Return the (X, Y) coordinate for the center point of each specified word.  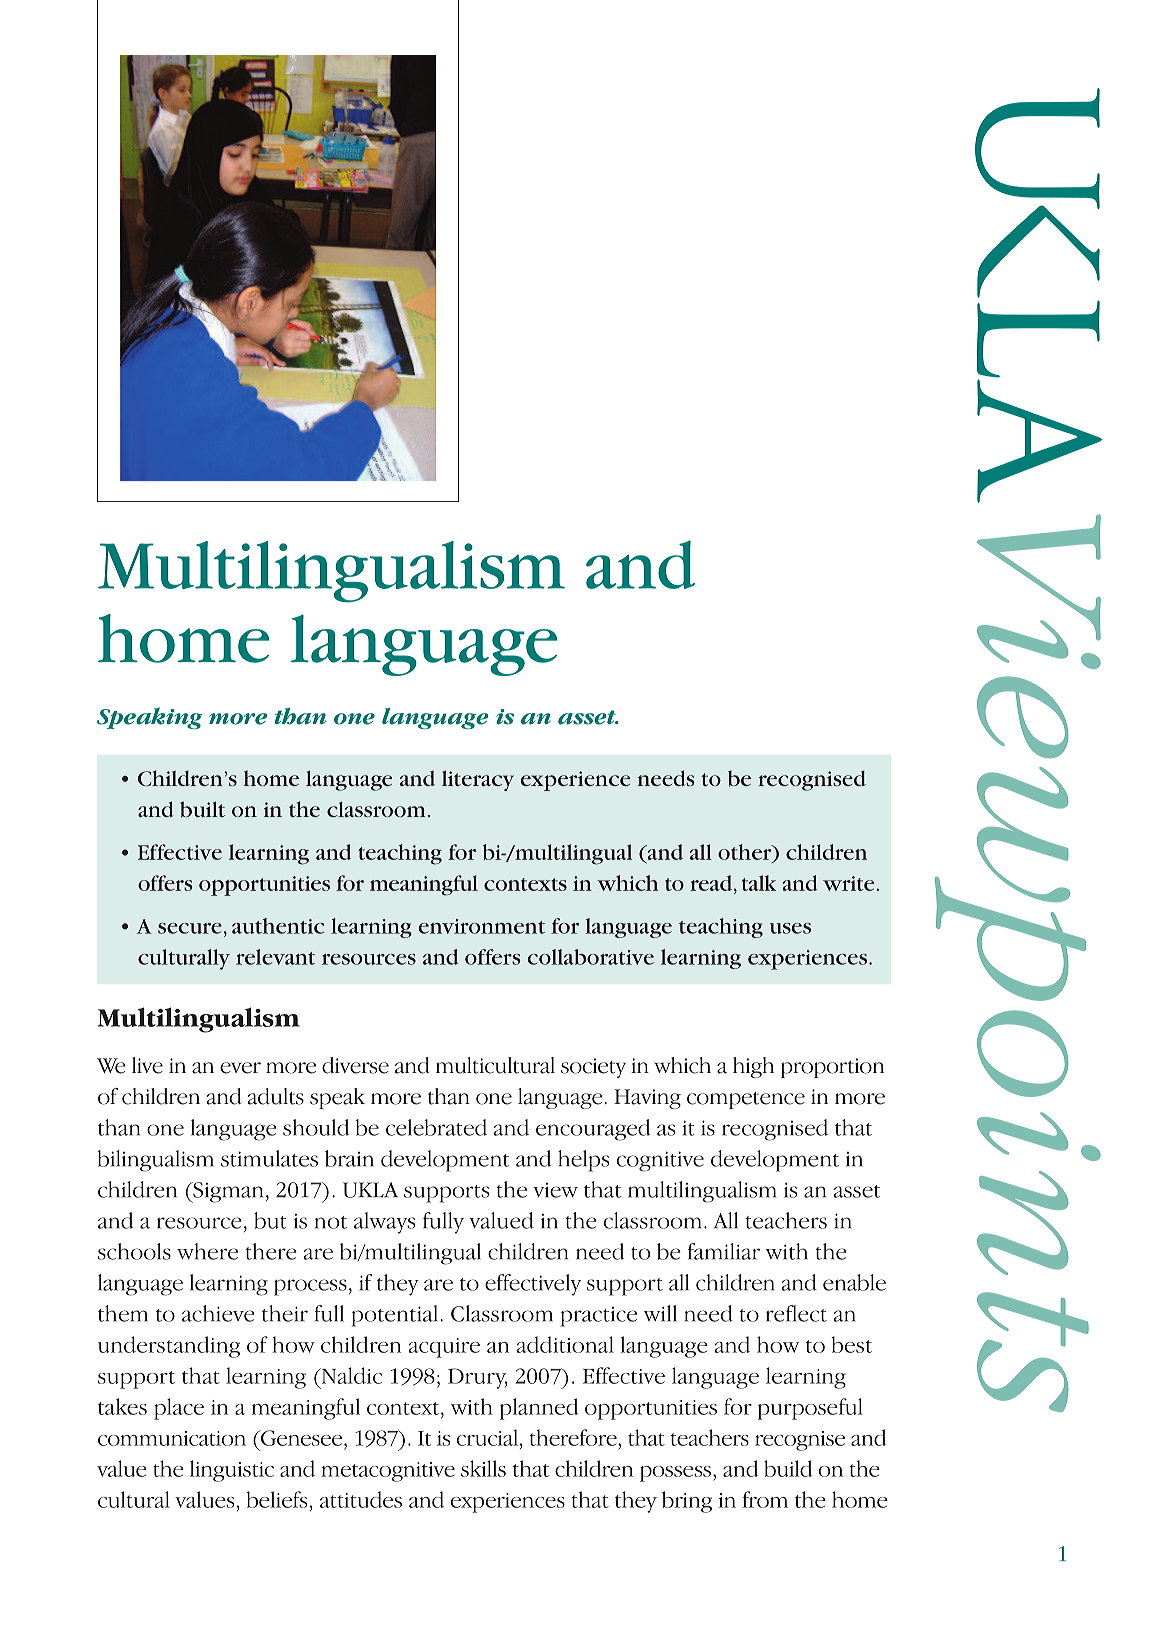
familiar (724, 1251)
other (746, 853)
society (593, 1068)
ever (240, 1068)
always (384, 1223)
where (207, 1251)
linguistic (232, 1471)
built (202, 809)
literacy (478, 781)
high (753, 1067)
